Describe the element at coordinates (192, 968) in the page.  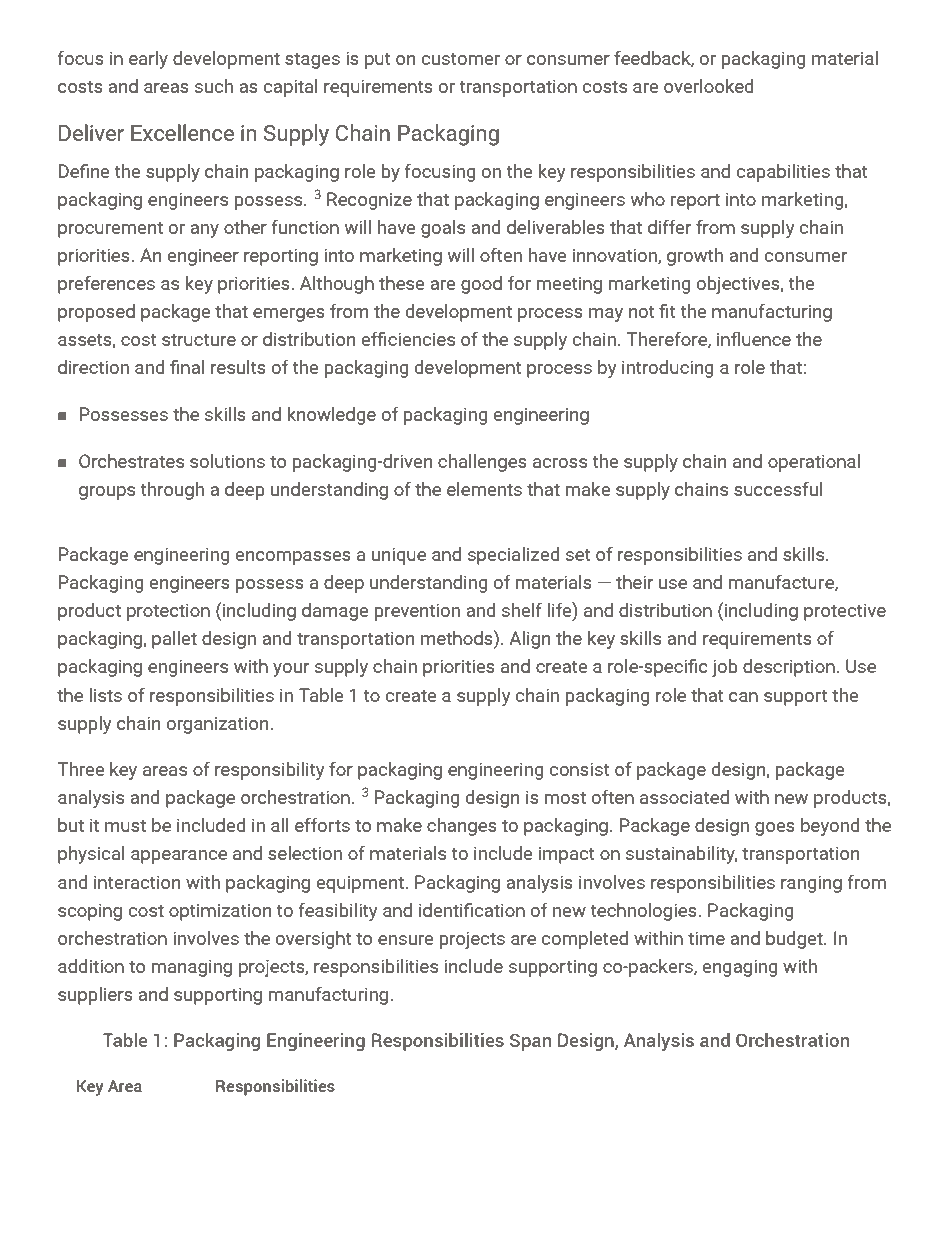
I see `managing` at that location.
